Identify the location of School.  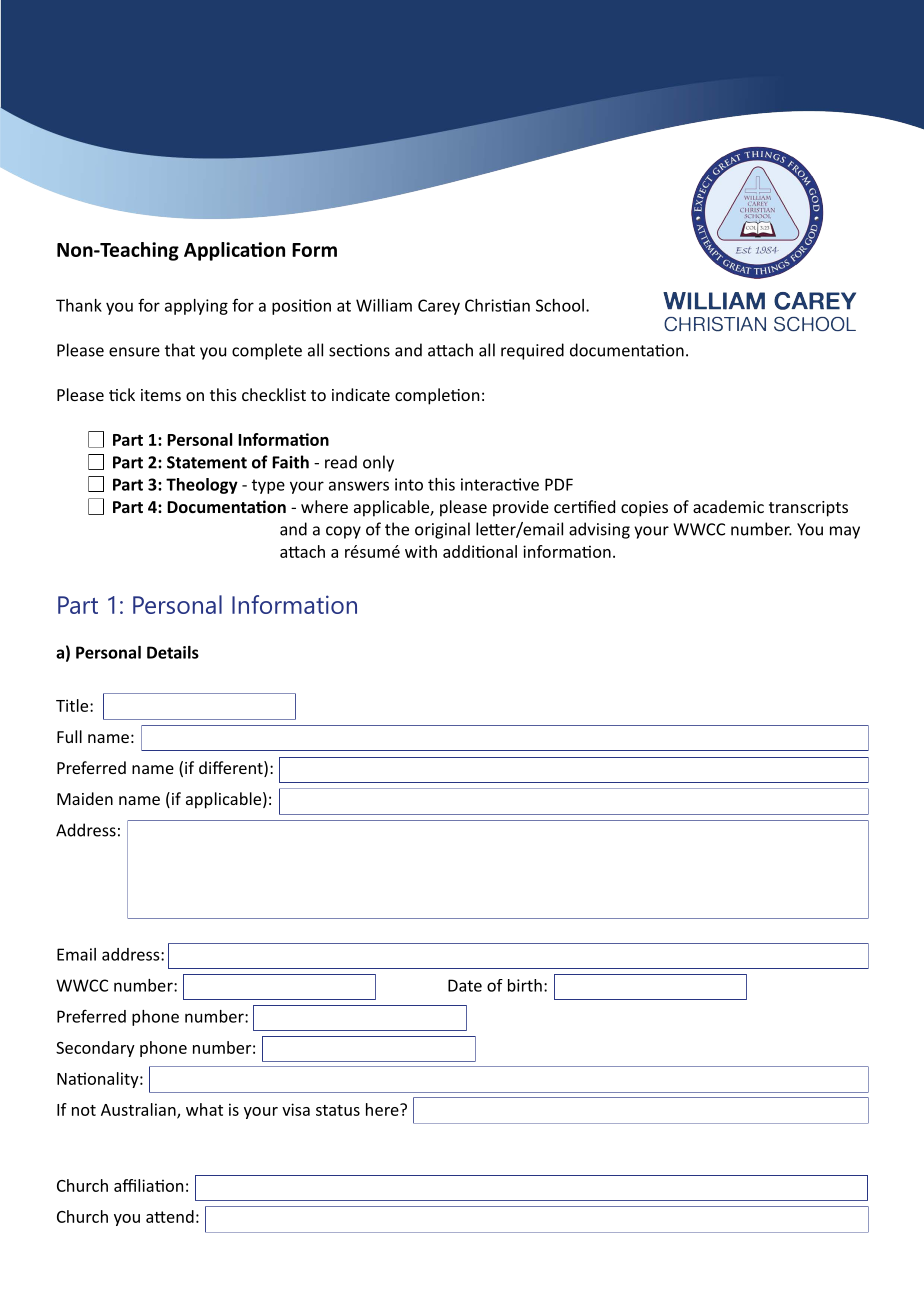
(560, 305).
